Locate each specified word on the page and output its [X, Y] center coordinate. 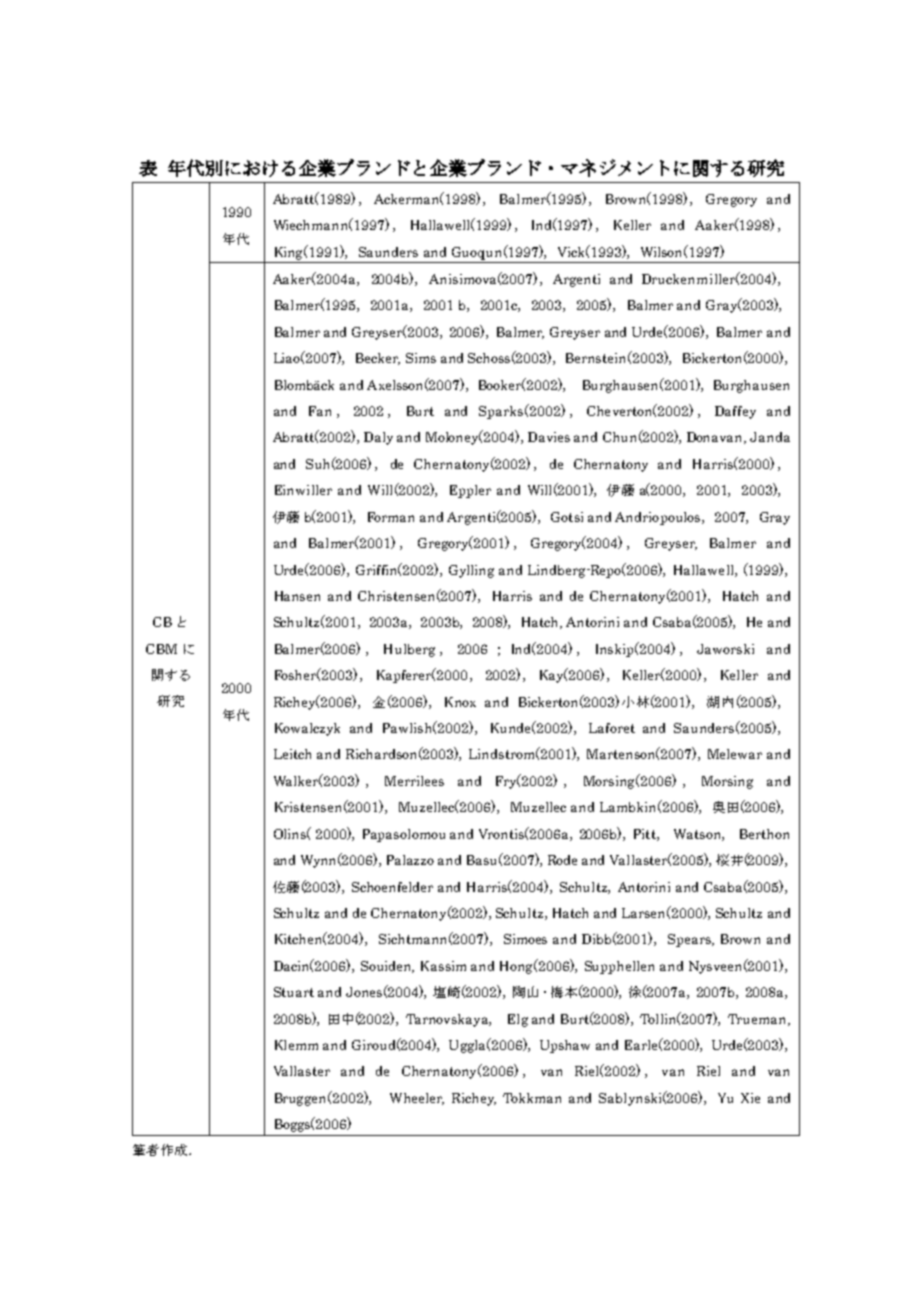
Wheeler [417, 1099]
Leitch [292, 754]
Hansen [297, 596]
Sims [421, 358]
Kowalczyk [307, 729]
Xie [750, 1098]
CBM [161, 649]
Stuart [294, 992]
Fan [320, 411]
